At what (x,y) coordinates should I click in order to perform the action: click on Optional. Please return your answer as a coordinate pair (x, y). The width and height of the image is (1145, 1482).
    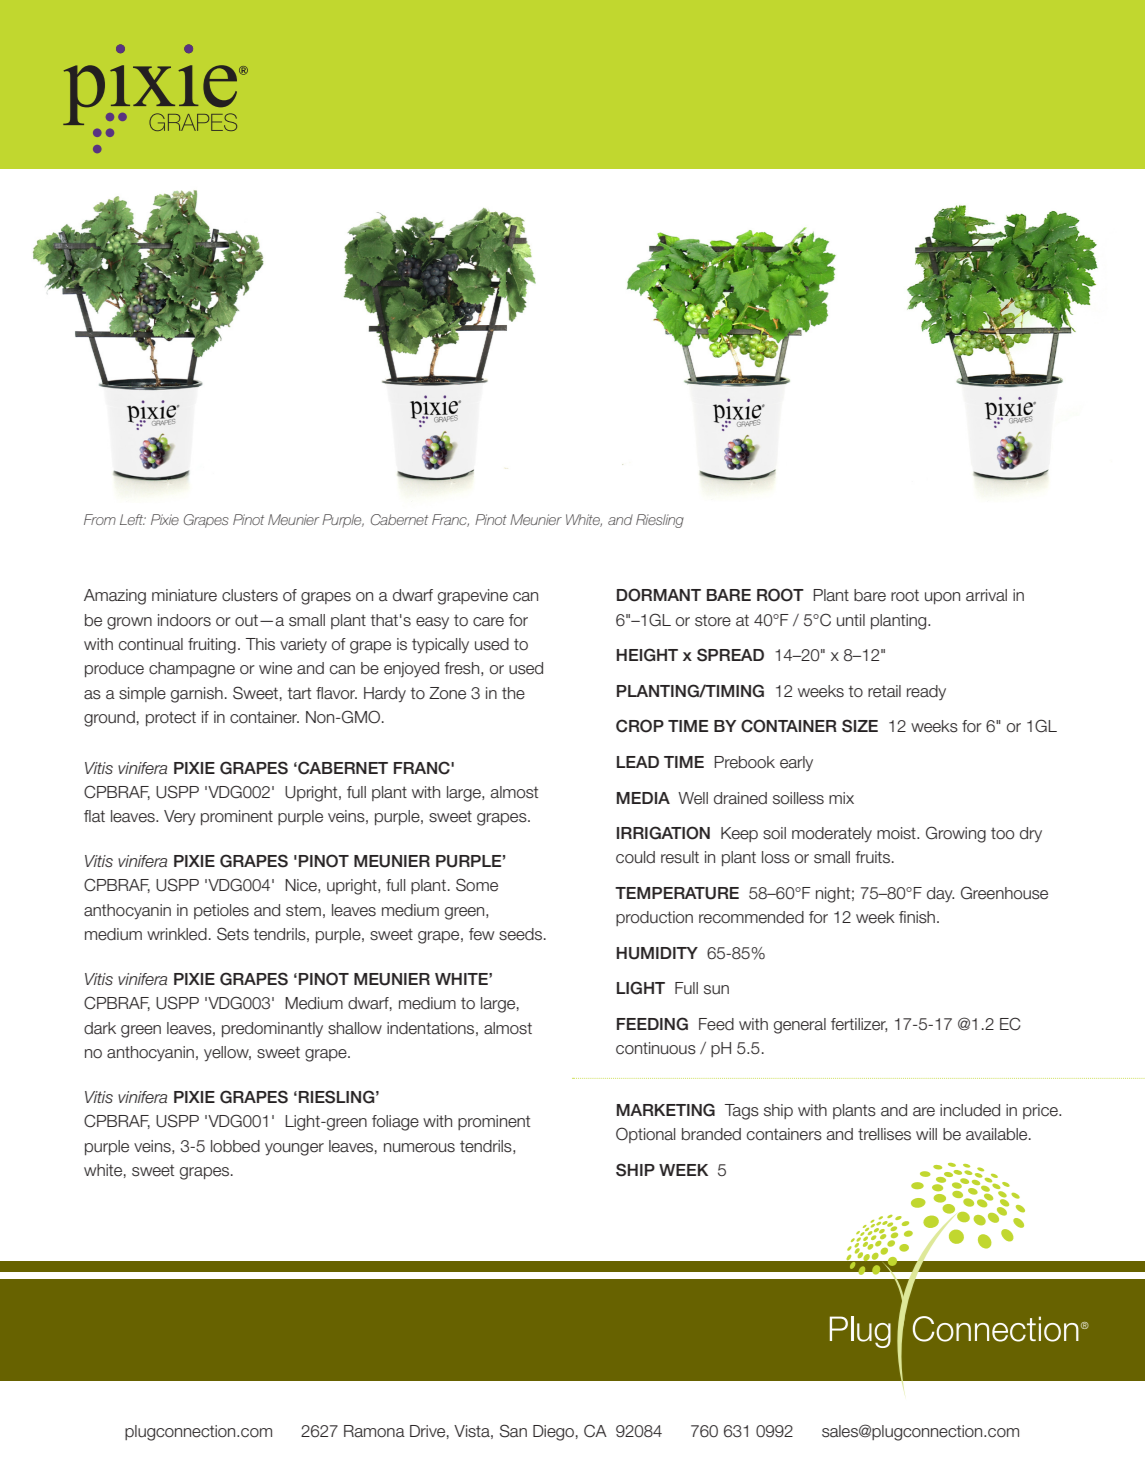
    Looking at the image, I should click on (645, 1135).
